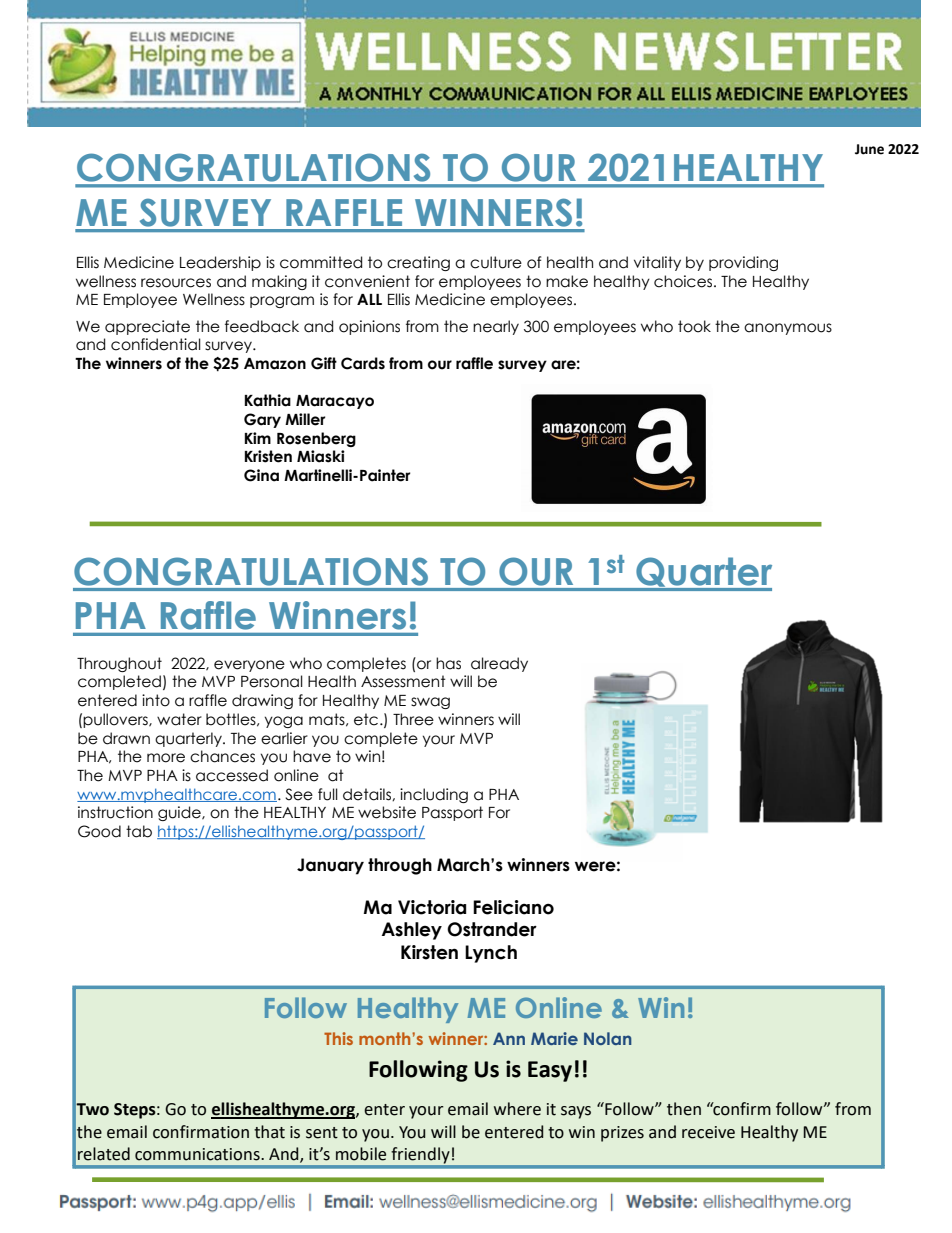 The height and width of the document is (1233, 952). Describe the element at coordinates (708, 1132) in the document. I see `receive` at that location.
